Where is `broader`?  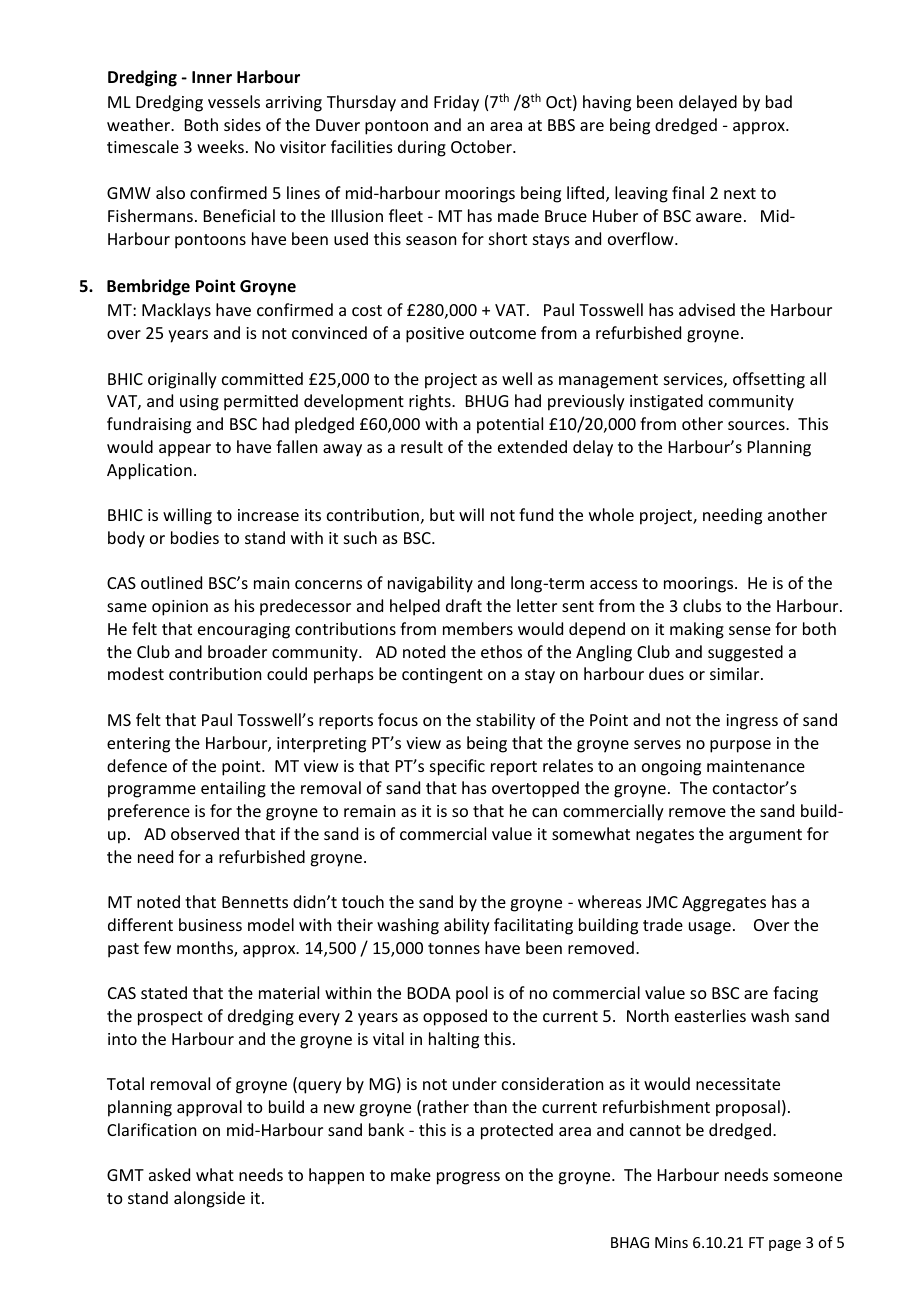 broader is located at coordinates (237, 651).
